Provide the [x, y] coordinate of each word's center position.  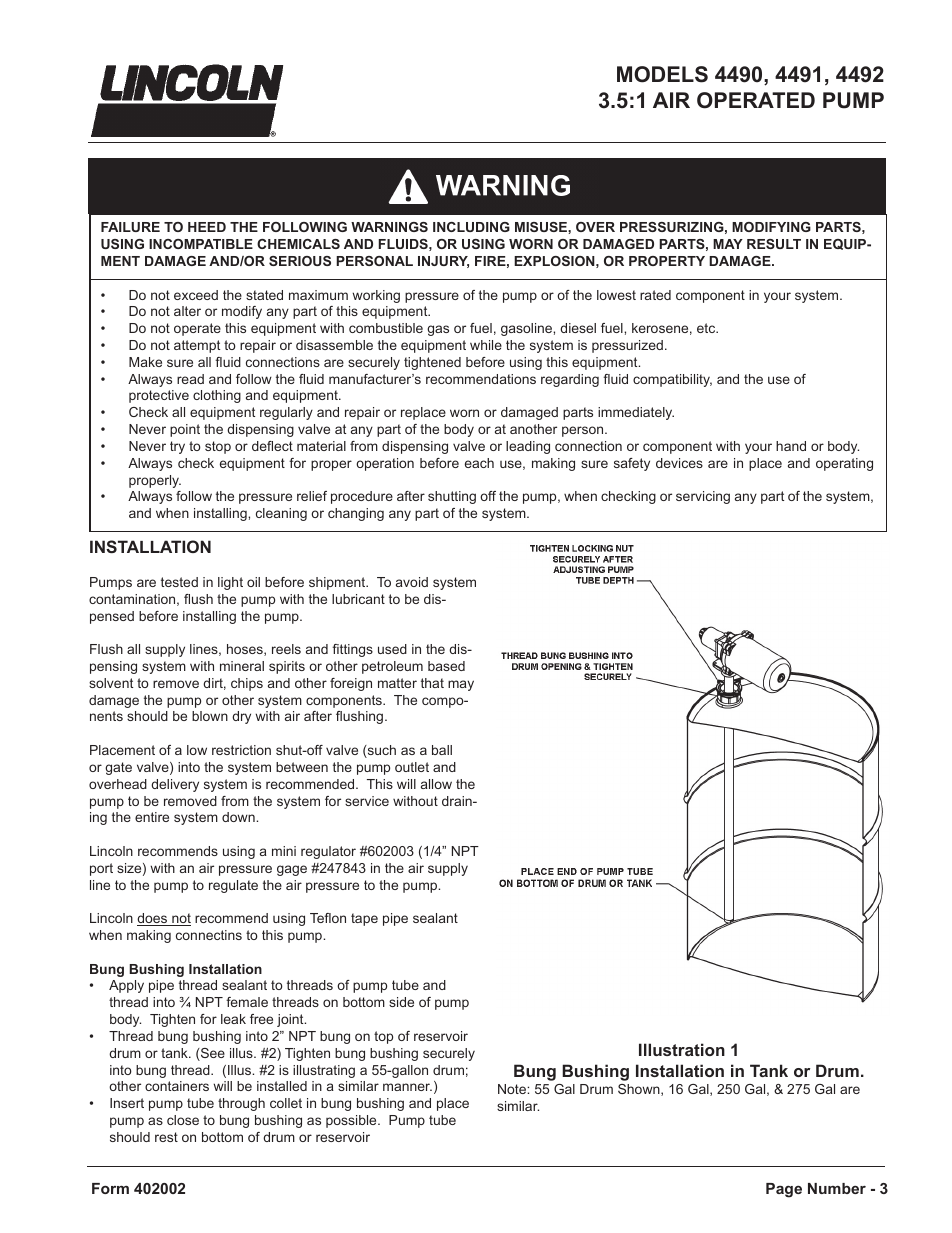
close [183, 1120]
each [479, 463]
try [177, 447]
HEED [207, 227]
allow [436, 784]
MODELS [662, 74]
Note [513, 1089]
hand [791, 446]
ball [442, 750]
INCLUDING [471, 227]
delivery [175, 785]
